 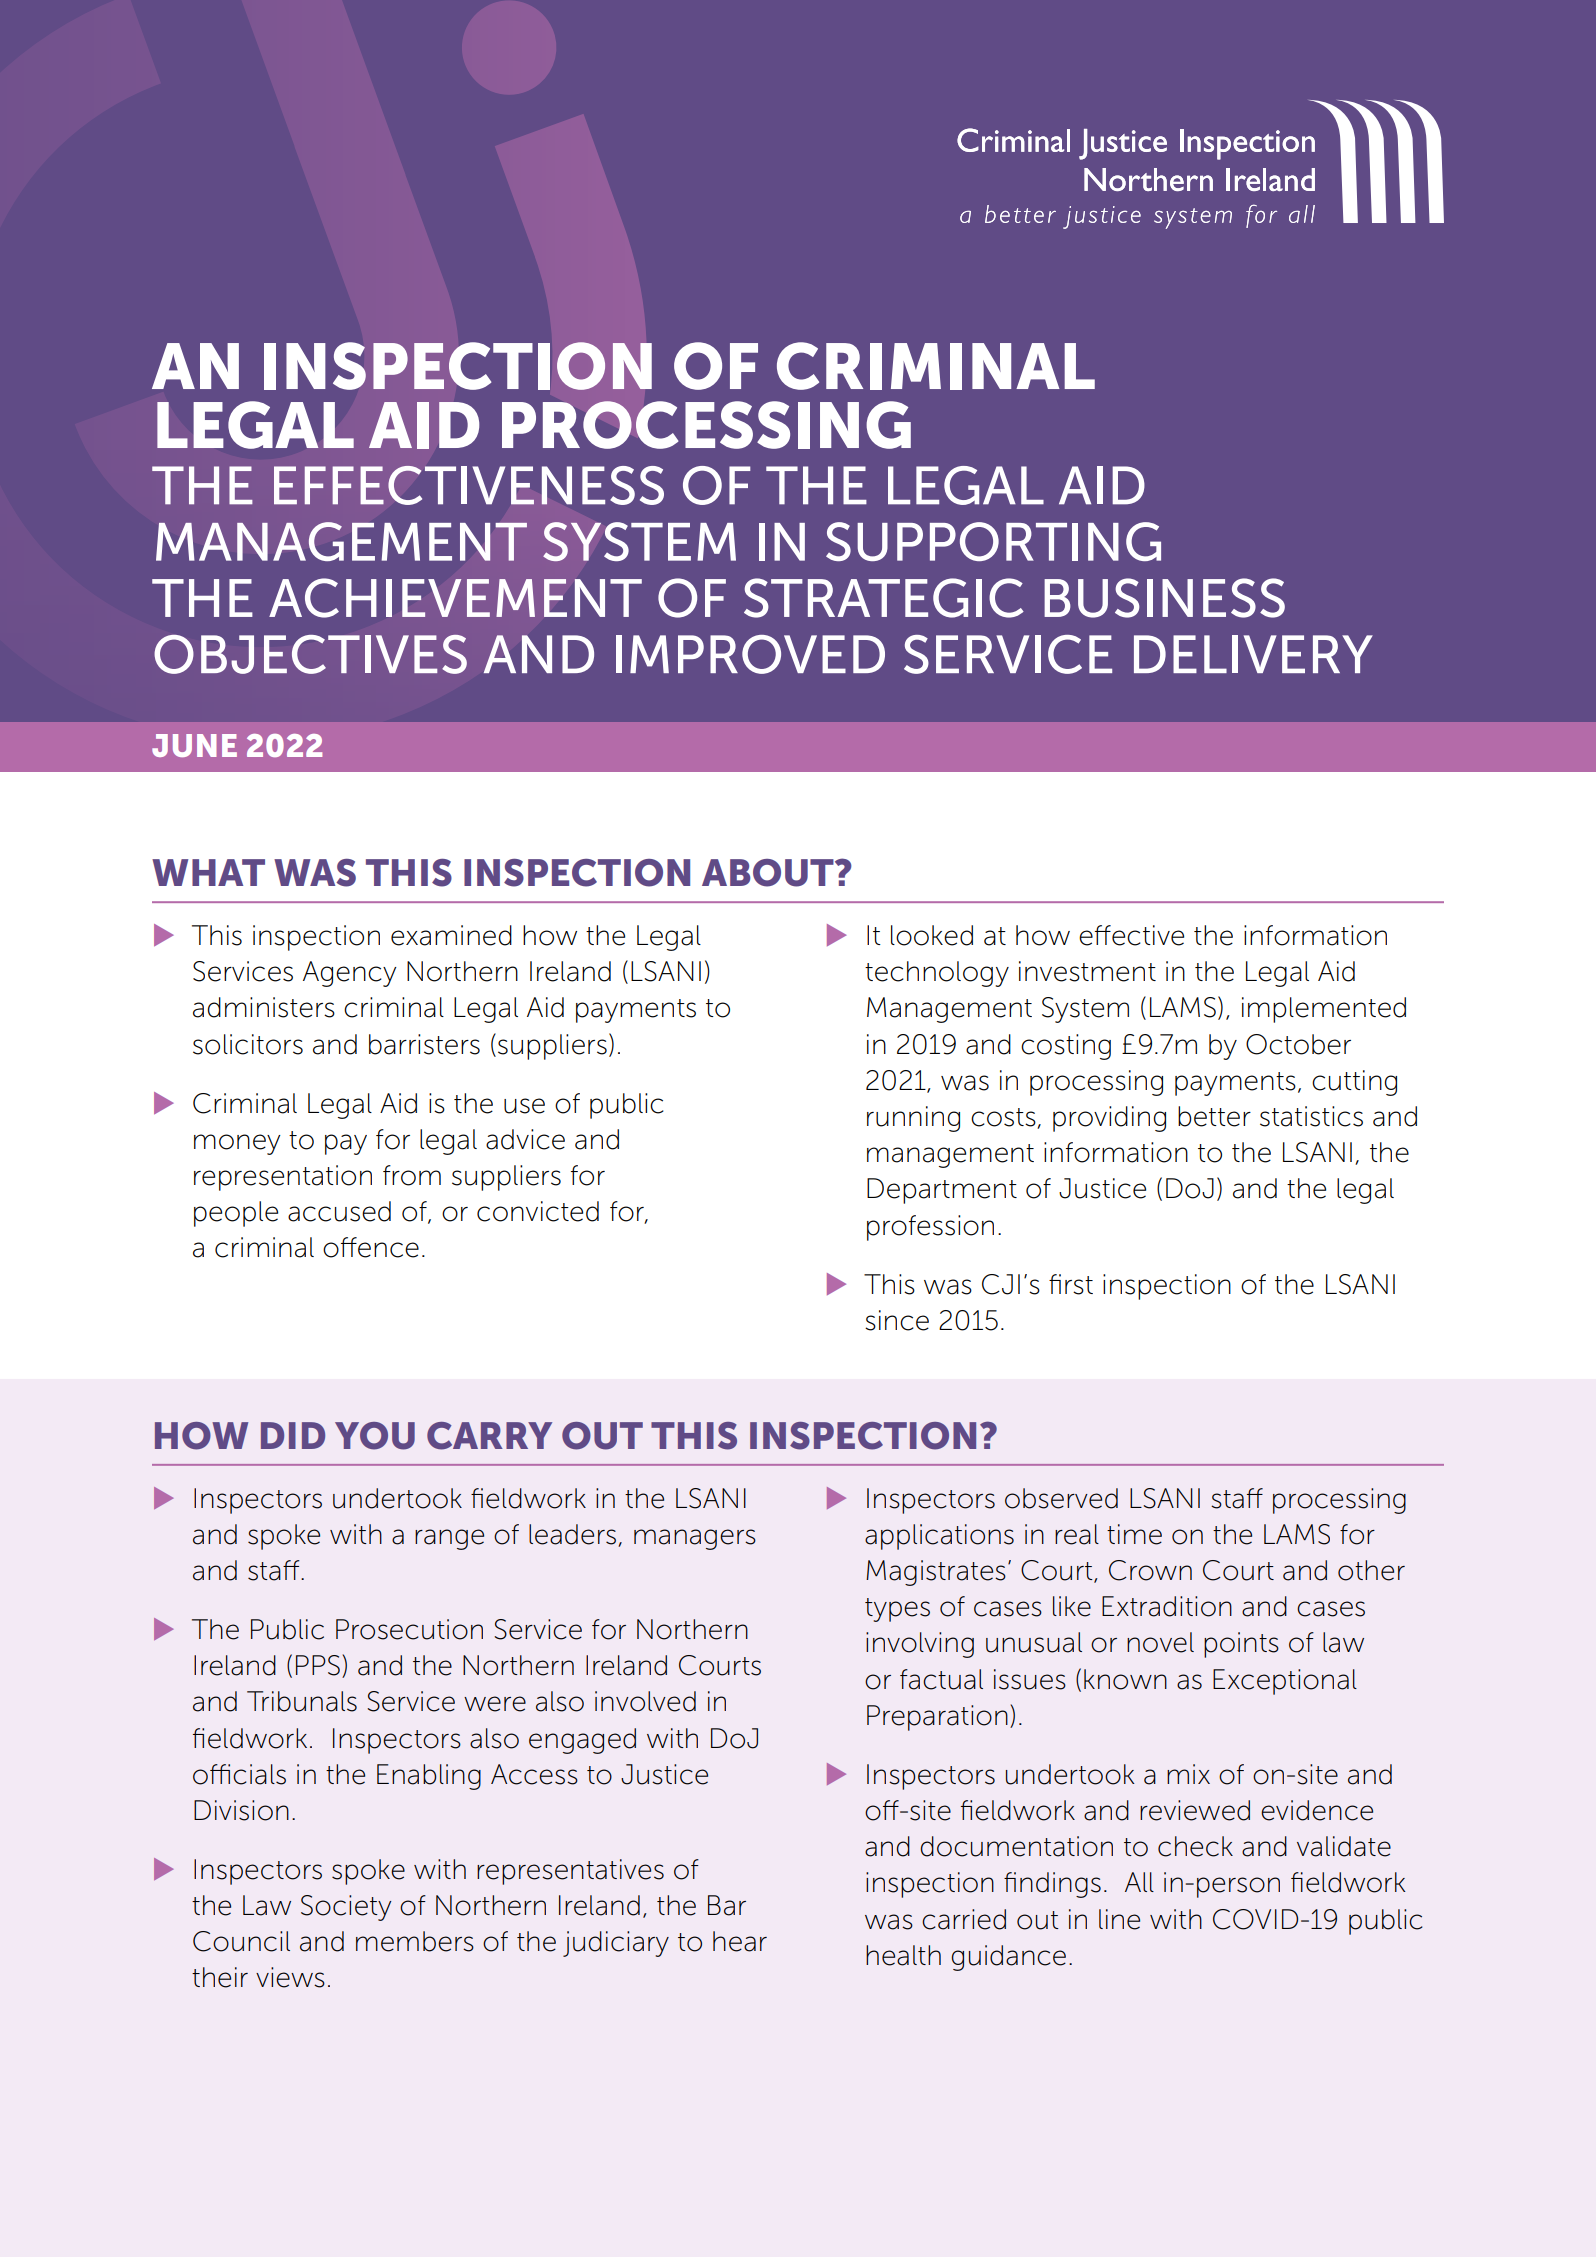 I want to click on October, so click(x=1298, y=1044).
